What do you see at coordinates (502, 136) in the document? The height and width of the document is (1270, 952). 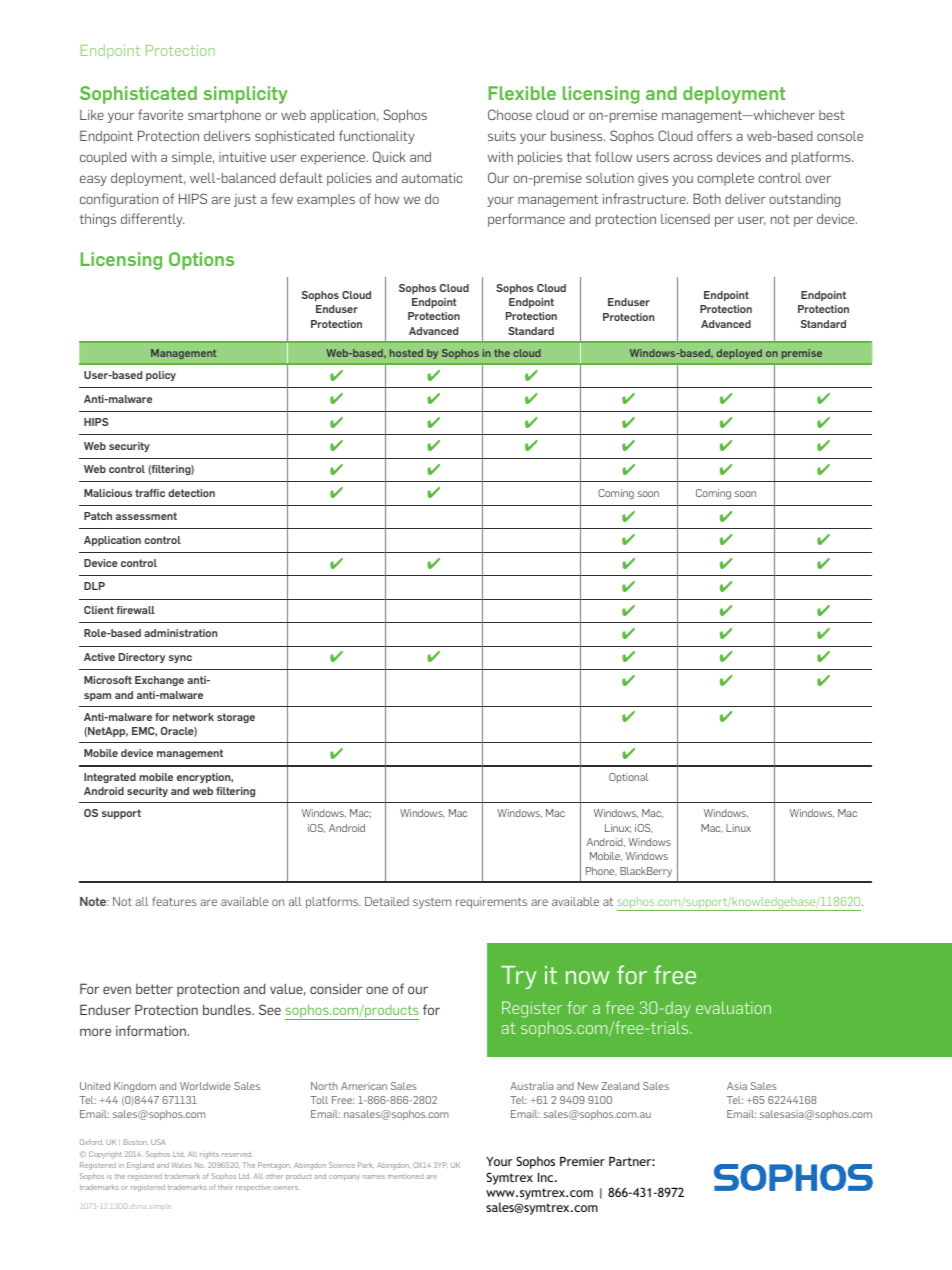 I see `suits` at bounding box center [502, 136].
